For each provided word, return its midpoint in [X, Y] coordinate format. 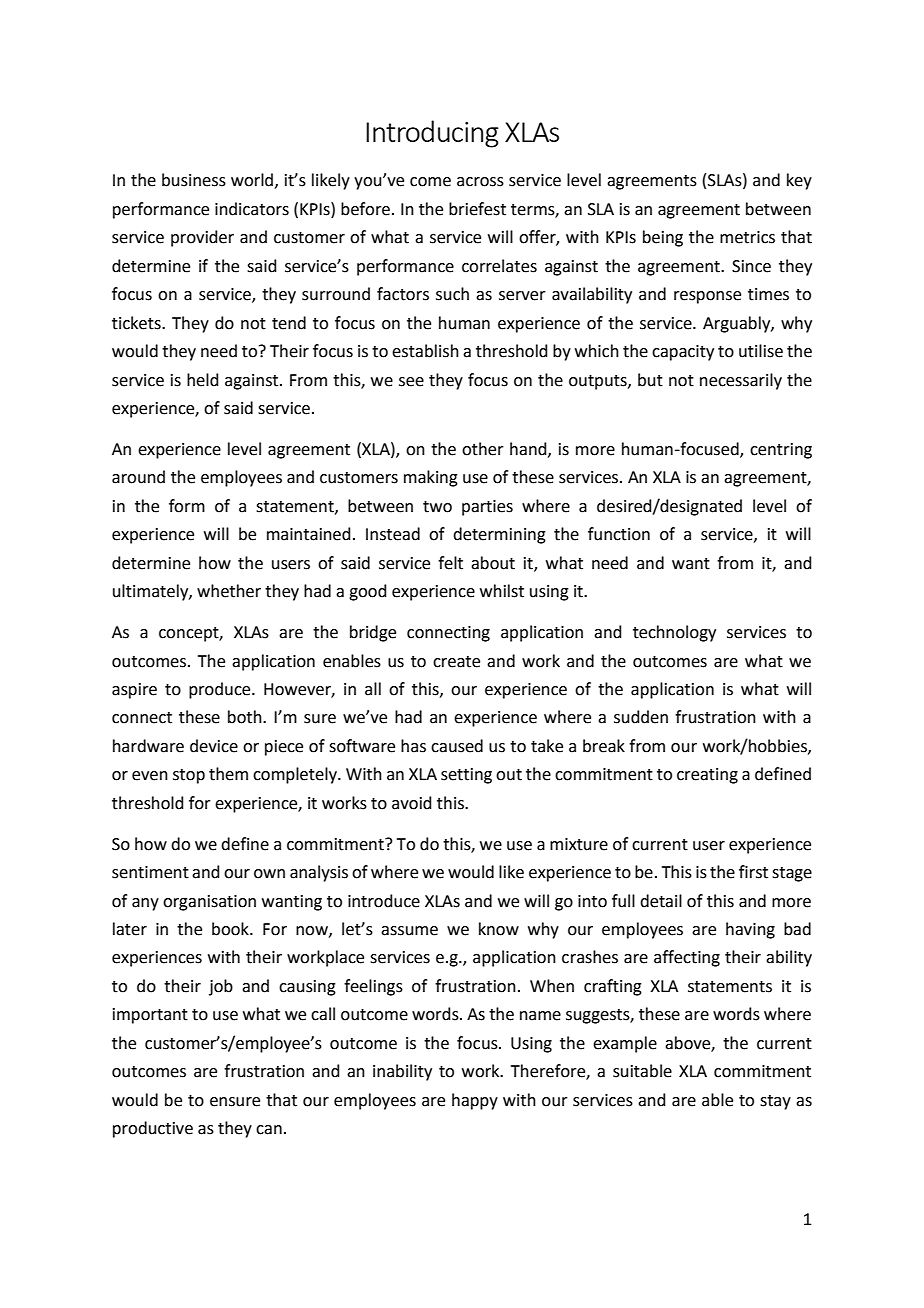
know [499, 929]
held [203, 380]
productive [153, 1129]
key [799, 181]
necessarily [741, 381]
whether [229, 591]
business [194, 180]
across [480, 182]
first [753, 872]
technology [674, 633]
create [456, 662]
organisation [209, 903]
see [411, 382]
